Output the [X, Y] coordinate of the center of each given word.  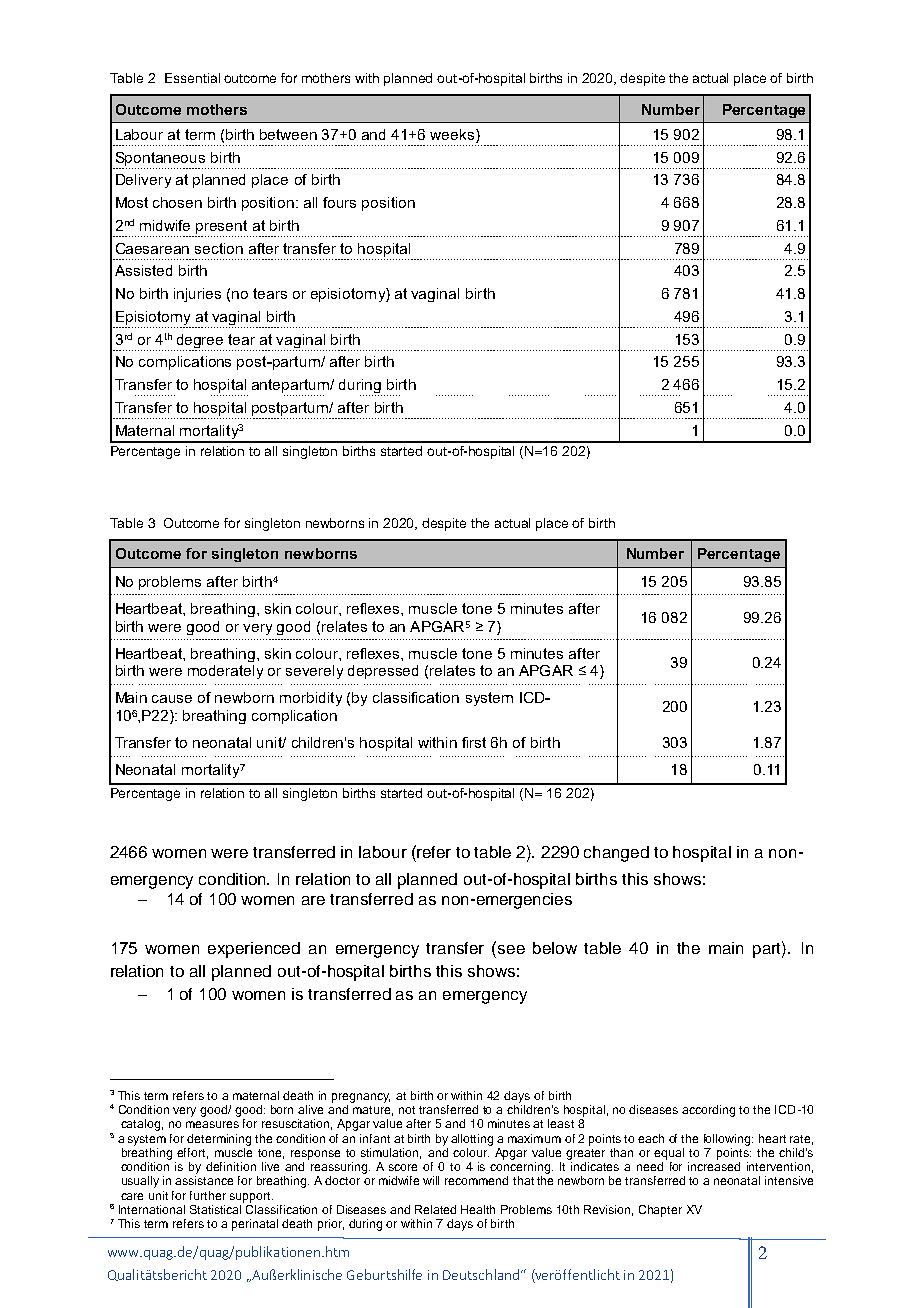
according [708, 1111]
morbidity [311, 699]
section [219, 248]
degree [200, 341]
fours [339, 202]
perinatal [255, 1225]
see [511, 949]
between [288, 134]
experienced [254, 950]
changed [616, 854]
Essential [192, 78]
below [555, 948]
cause [172, 699]
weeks [453, 134]
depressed [383, 672]
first [474, 742]
